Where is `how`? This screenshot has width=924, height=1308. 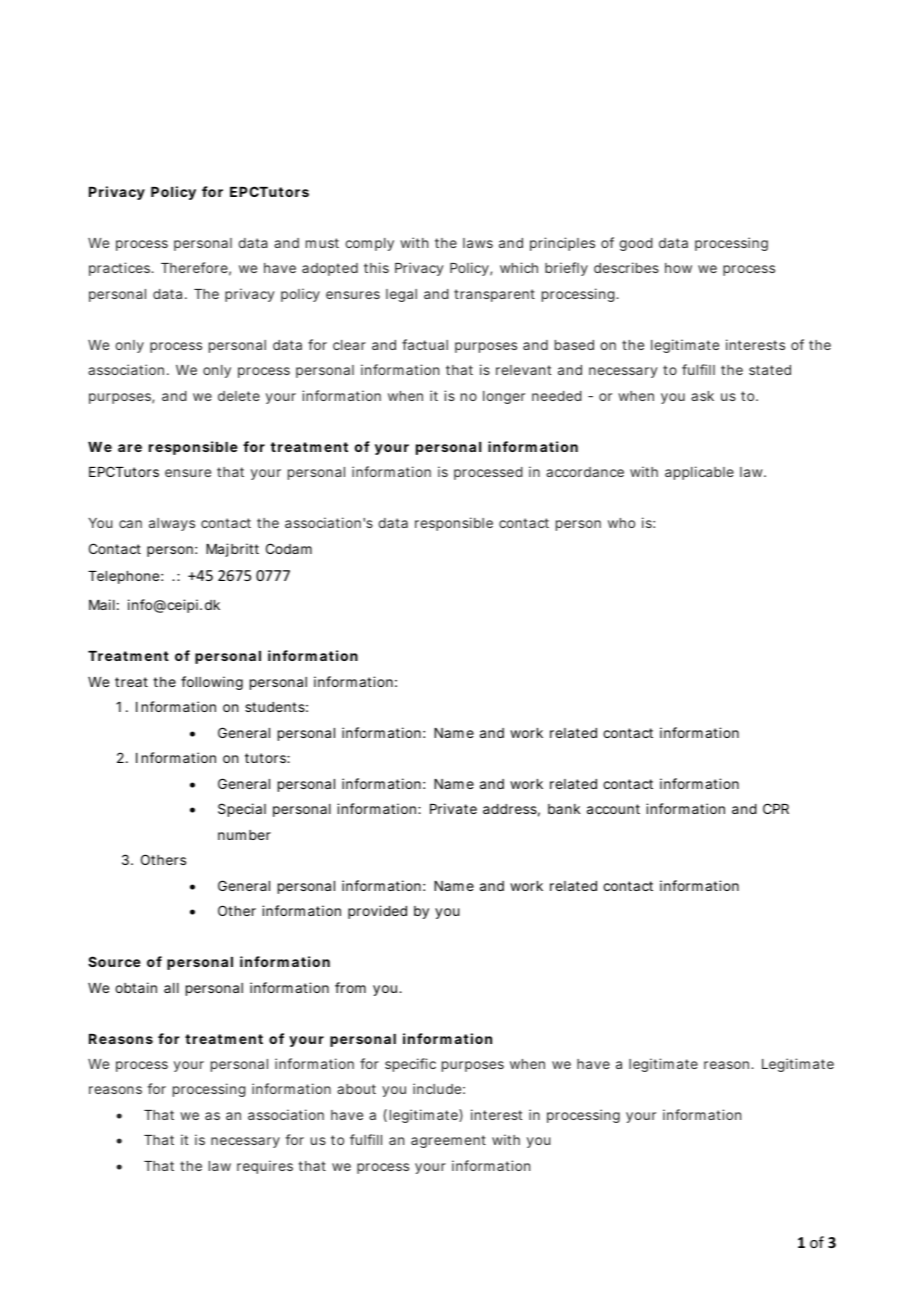
how is located at coordinates (678, 268).
